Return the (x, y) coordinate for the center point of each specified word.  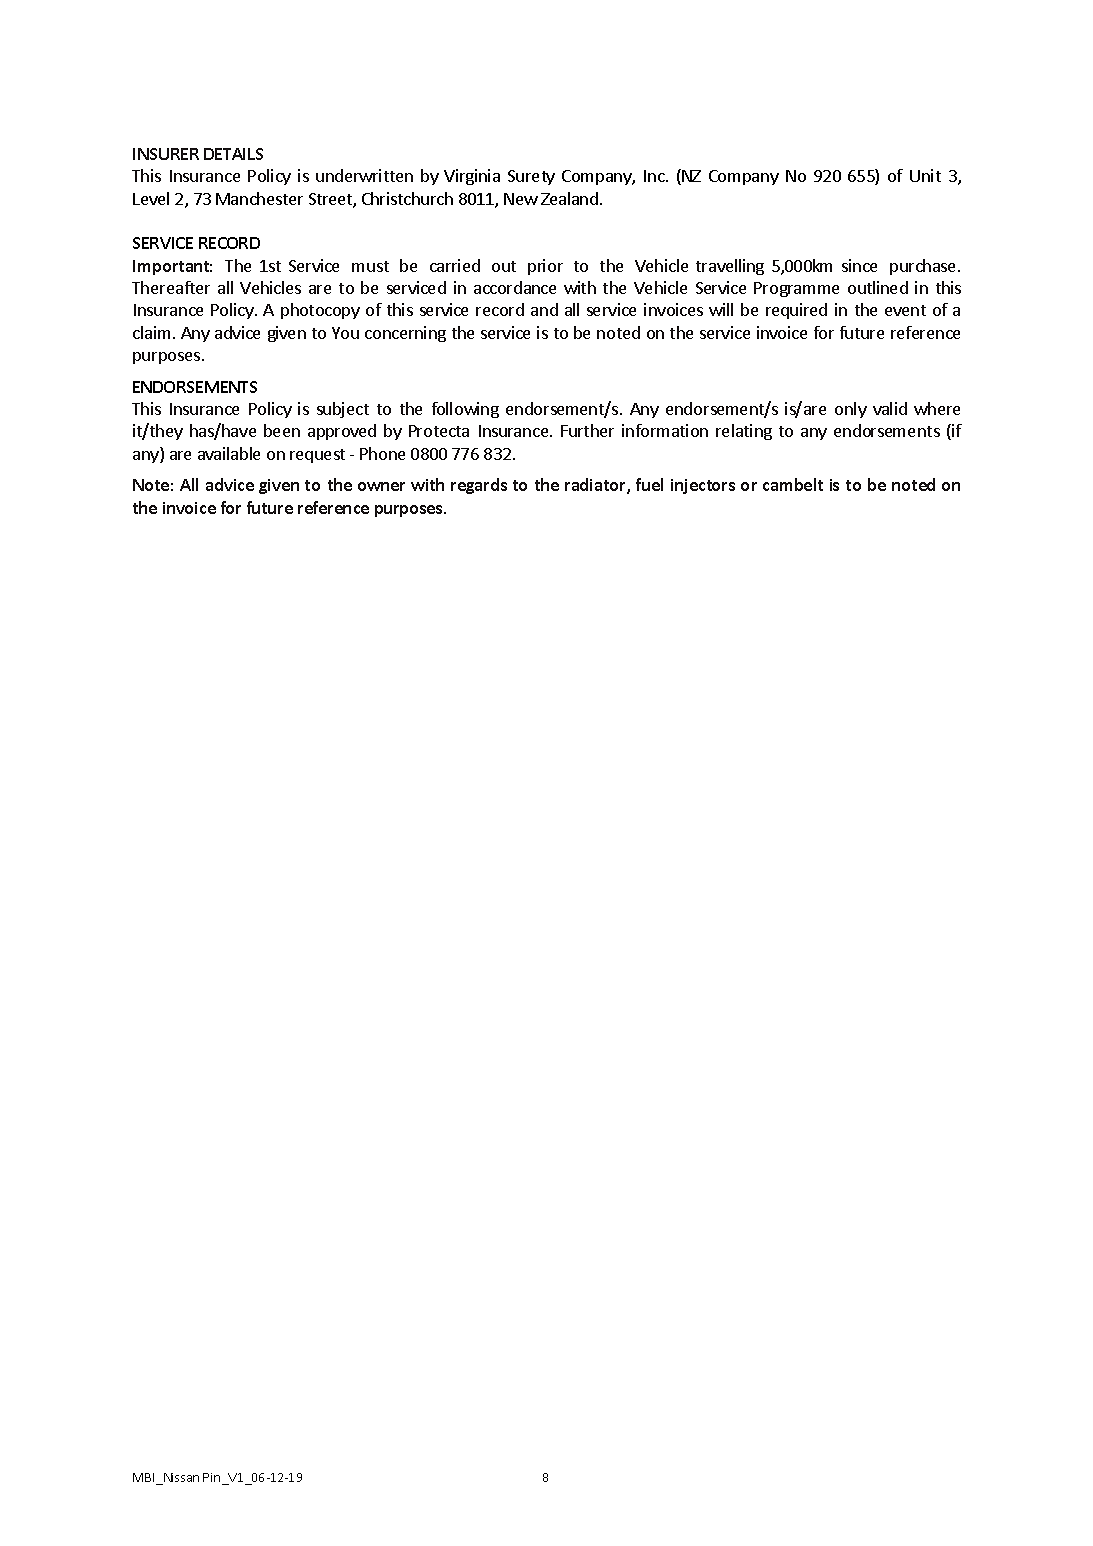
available (229, 453)
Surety (531, 177)
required (796, 311)
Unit (925, 175)
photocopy (320, 311)
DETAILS (233, 154)
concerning (405, 334)
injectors (703, 486)
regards (479, 486)
